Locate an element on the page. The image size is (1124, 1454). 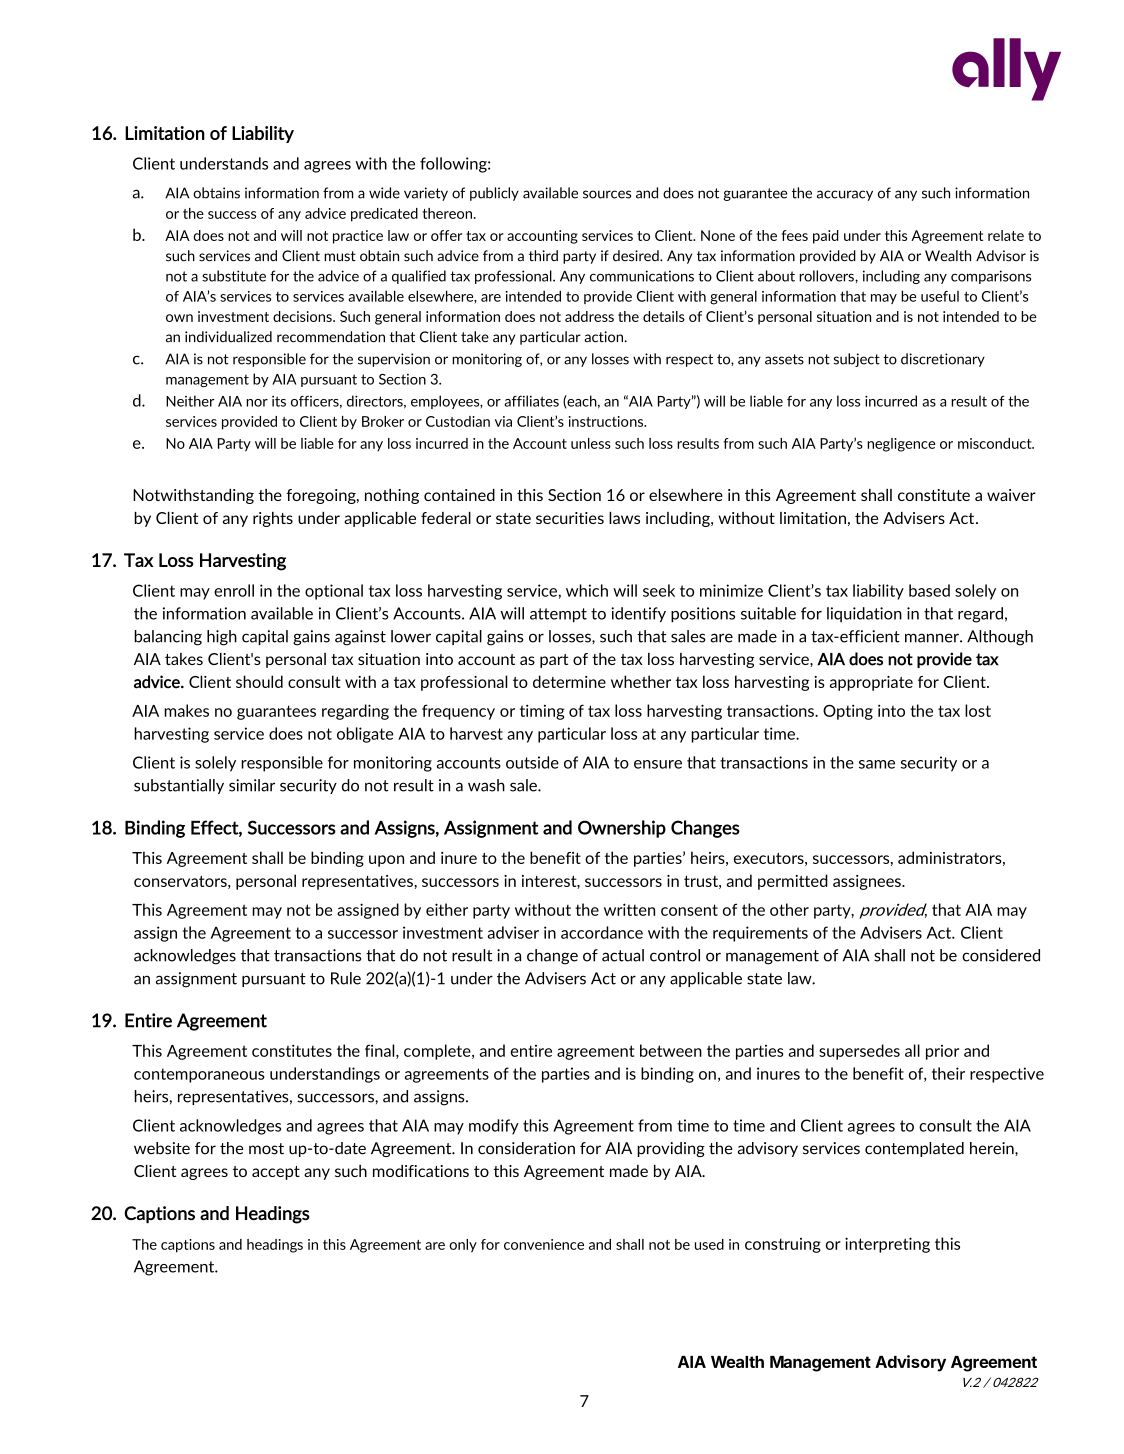
accuracy is located at coordinates (845, 195).
